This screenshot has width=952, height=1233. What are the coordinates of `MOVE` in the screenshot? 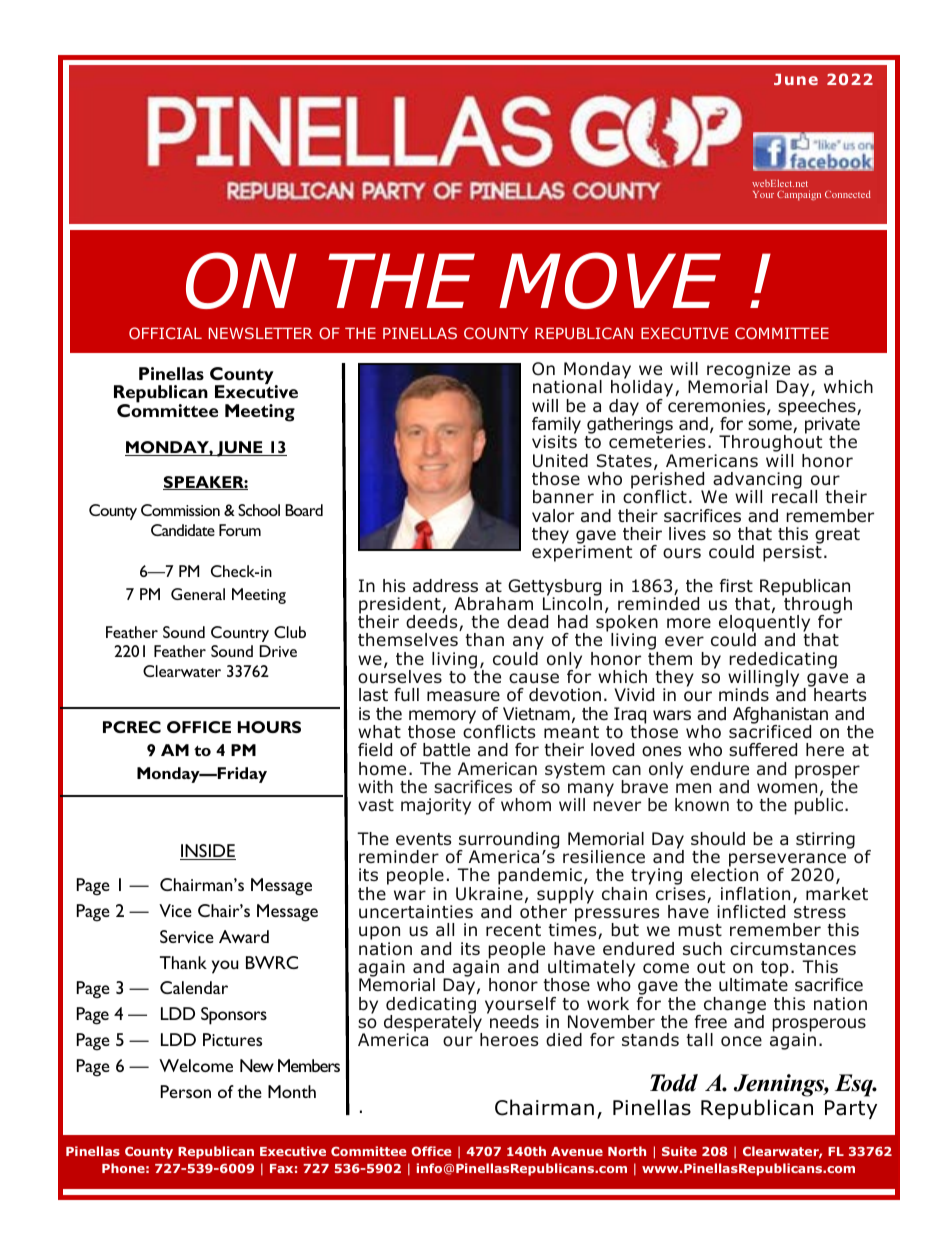 It's located at (610, 280).
